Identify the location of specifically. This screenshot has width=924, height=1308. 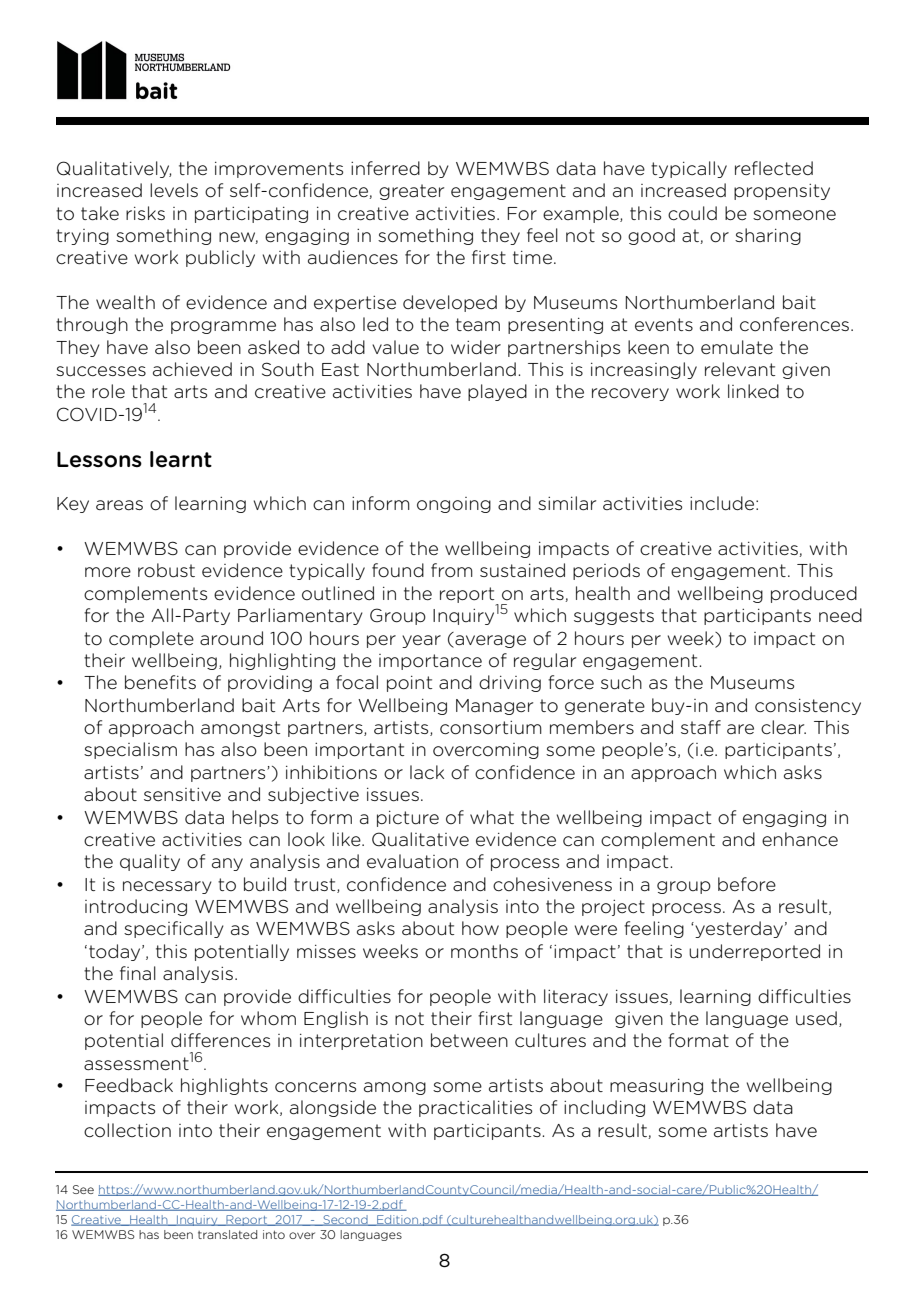
(174, 929).
